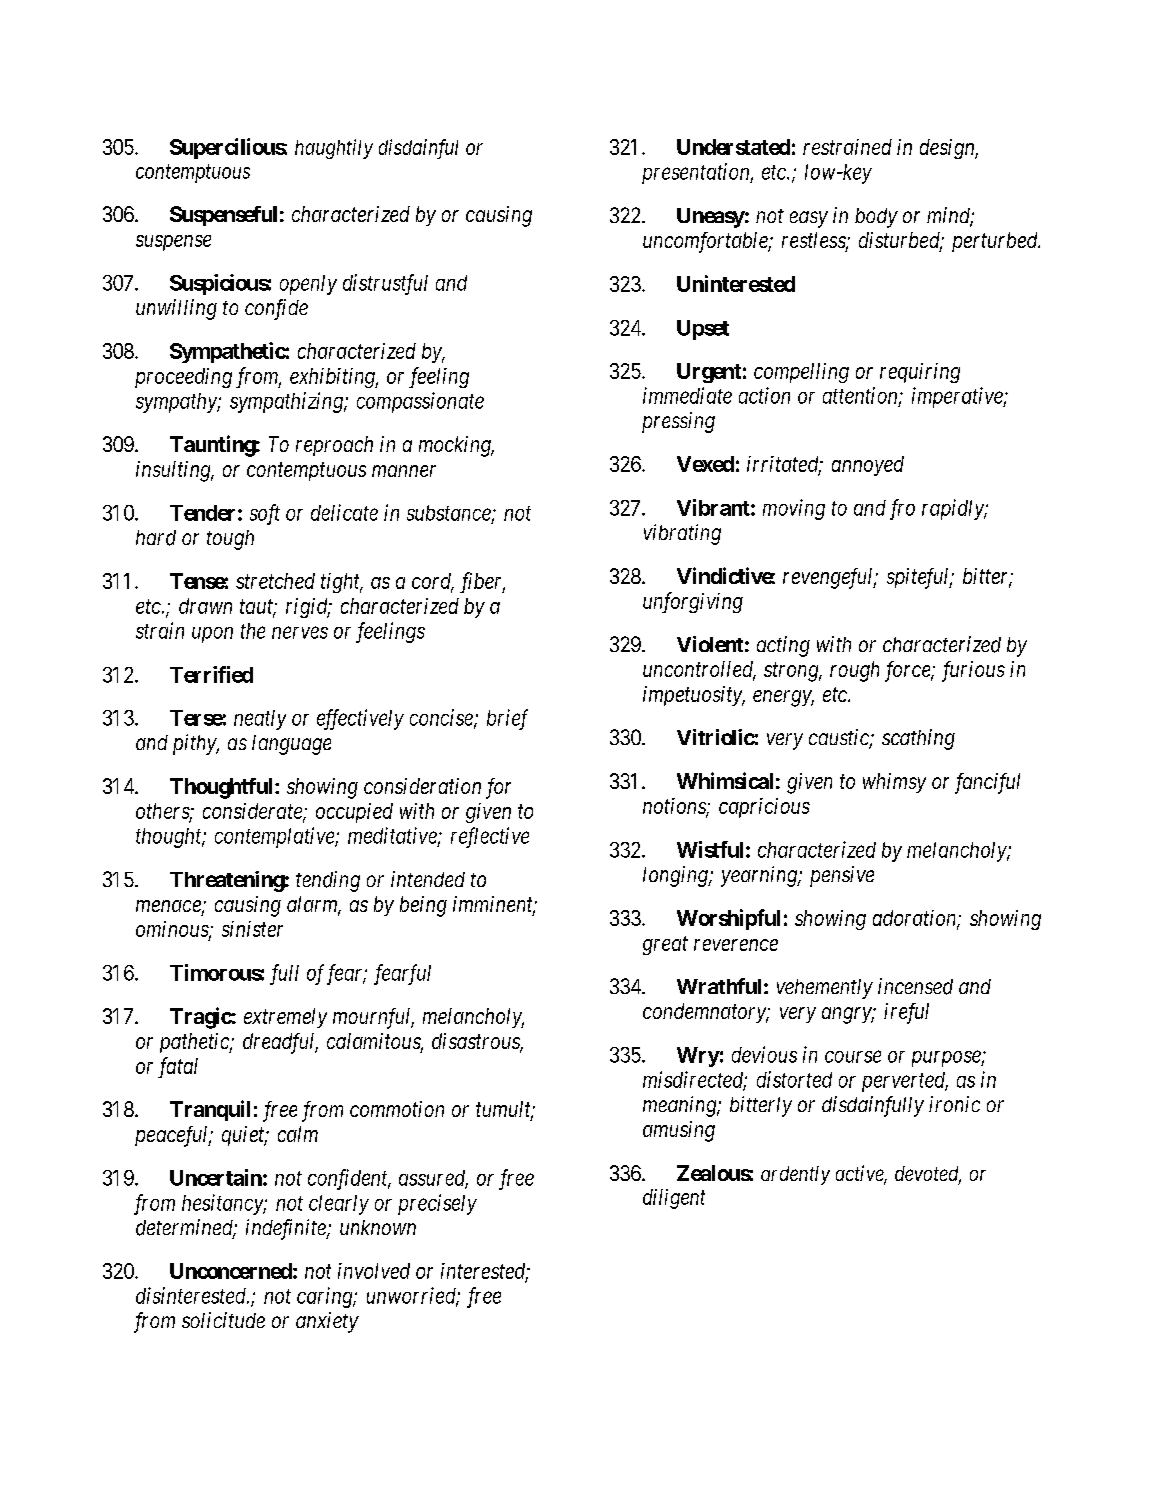 This page has width=1149, height=1486. What do you see at coordinates (223, 1320) in the page?
I see `solicitude` at bounding box center [223, 1320].
